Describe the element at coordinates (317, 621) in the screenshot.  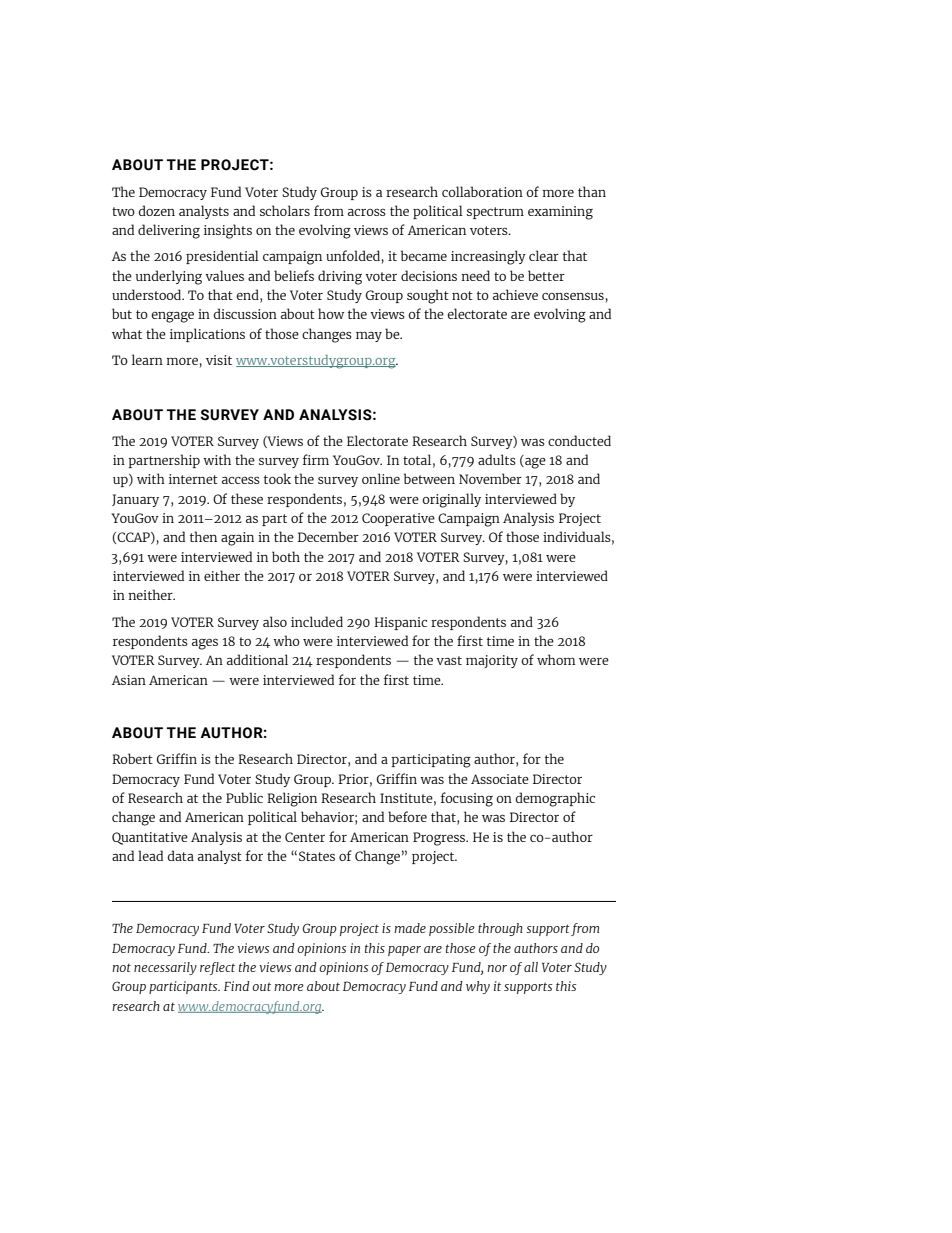
I see `included` at that location.
